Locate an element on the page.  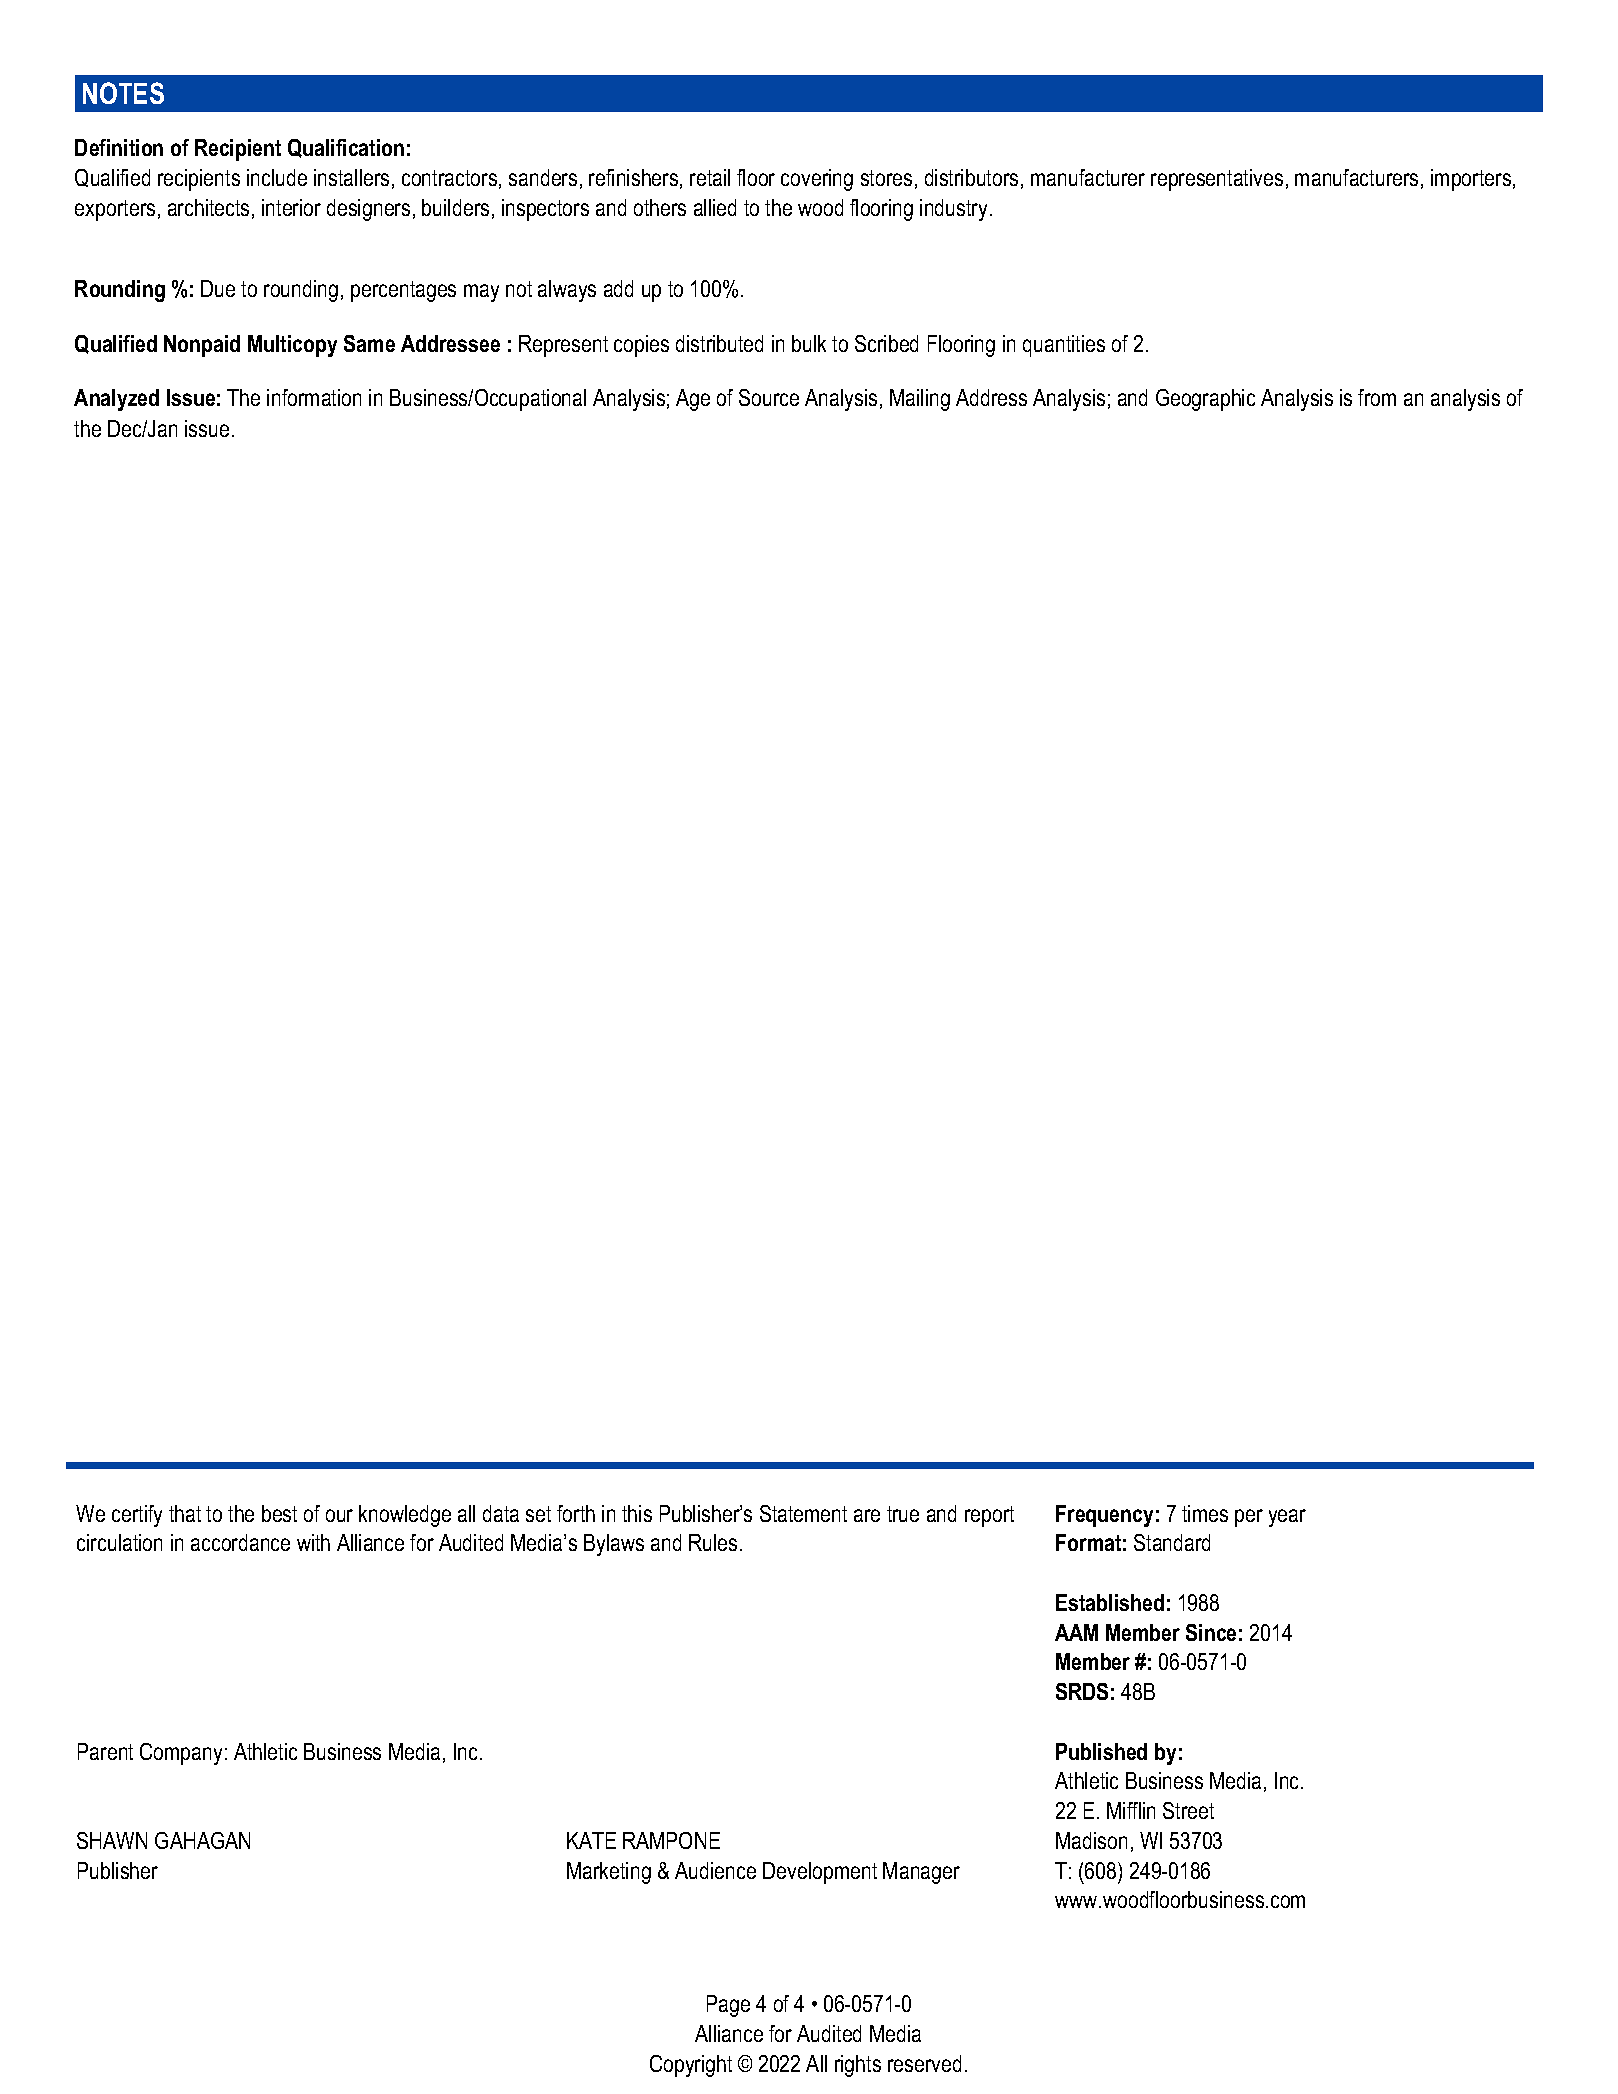
Page is located at coordinates (728, 2006).
